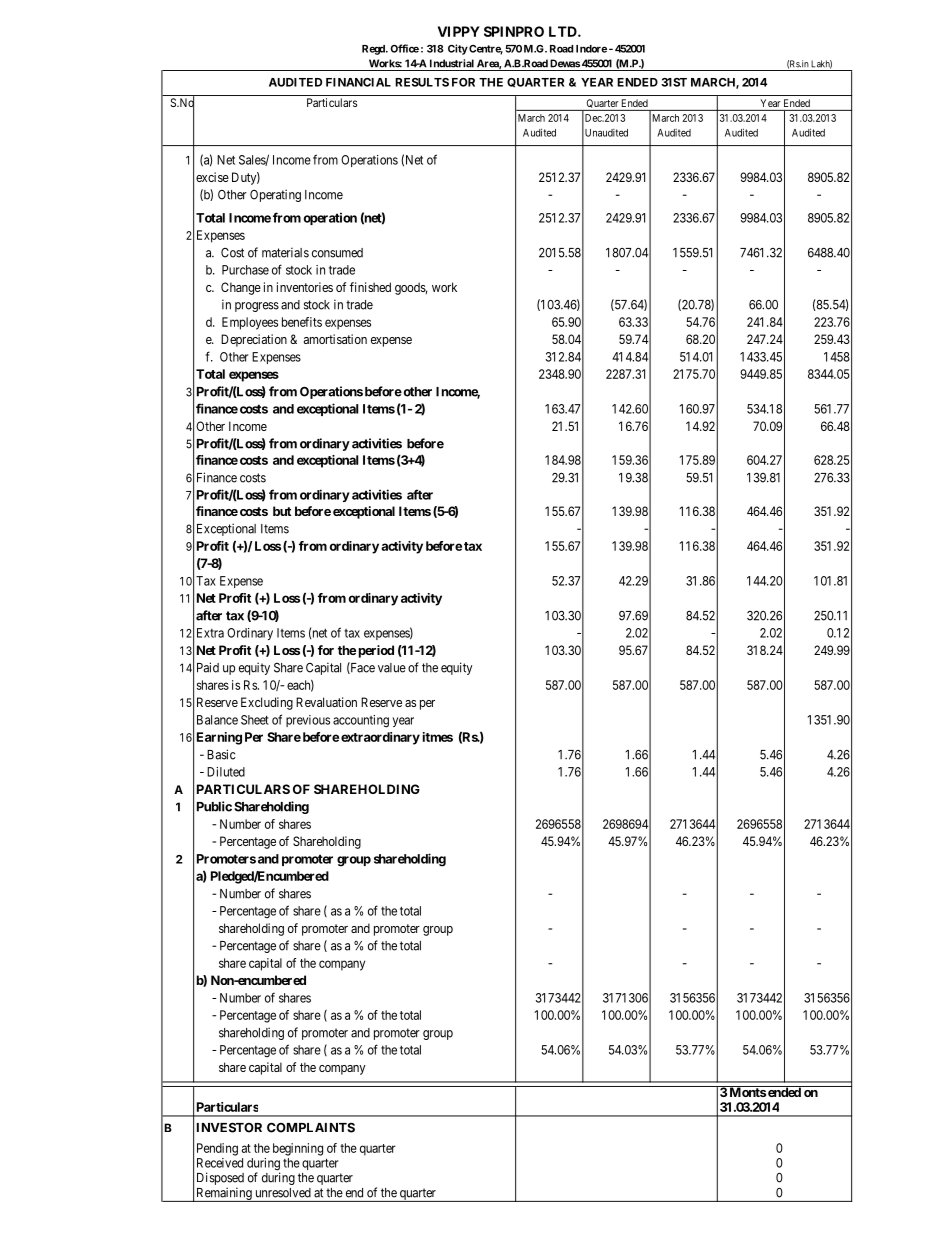 This screenshot has height=1233, width=952. What do you see at coordinates (376, 651) in the screenshot?
I see `period` at bounding box center [376, 651].
